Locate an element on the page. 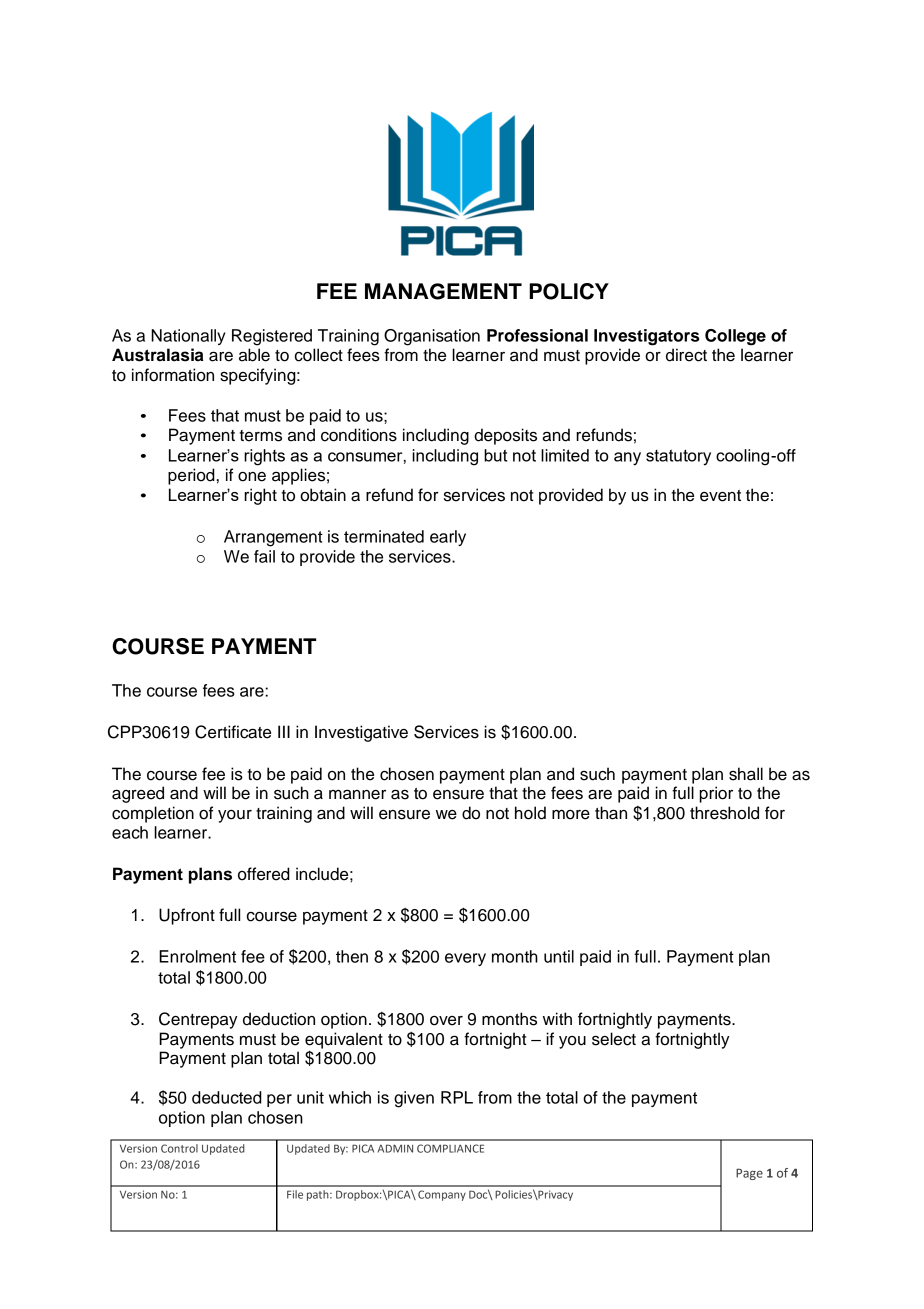 The width and height of the document is (924, 1309). manner is located at coordinates (357, 794).
